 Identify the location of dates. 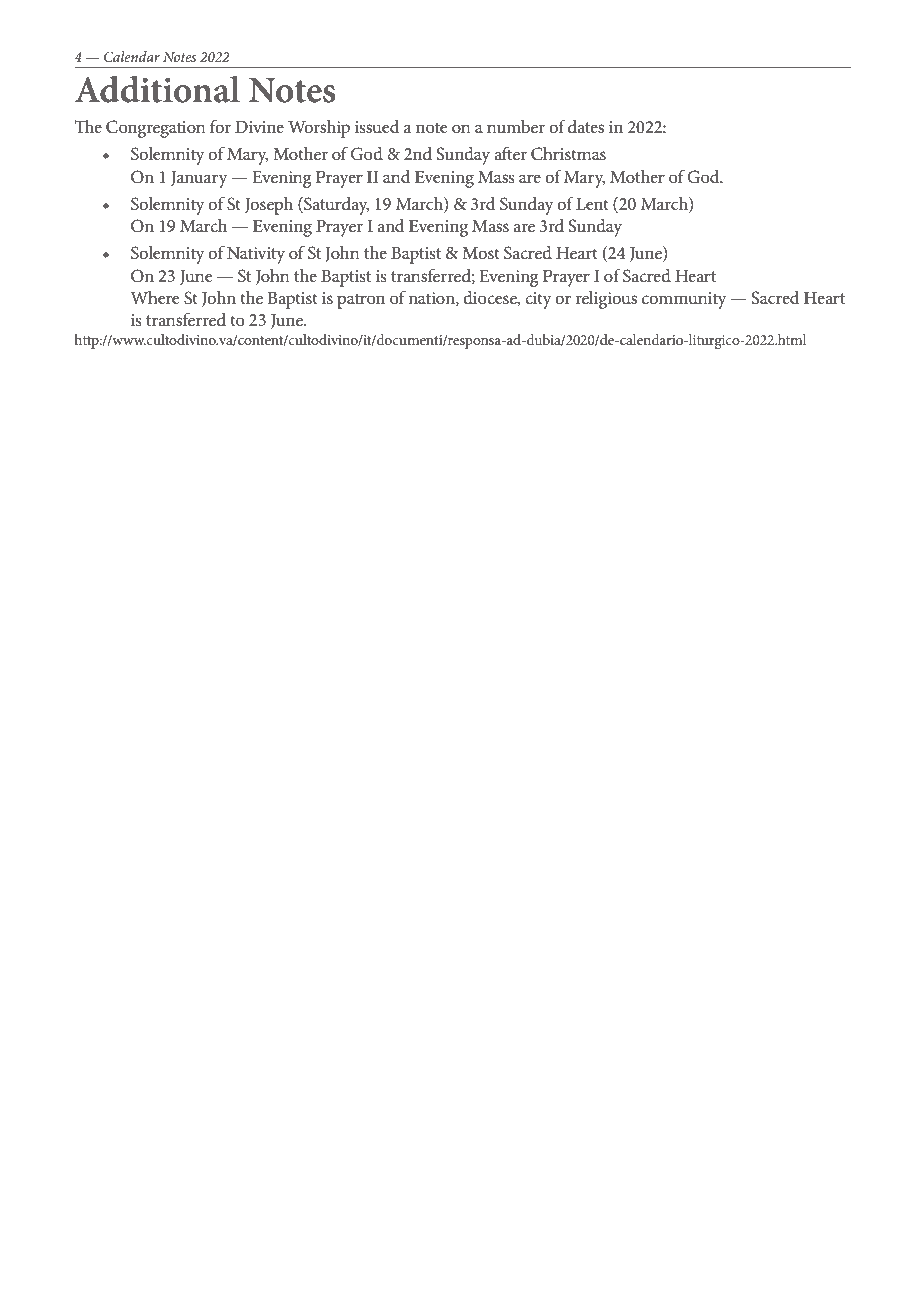
(586, 126).
